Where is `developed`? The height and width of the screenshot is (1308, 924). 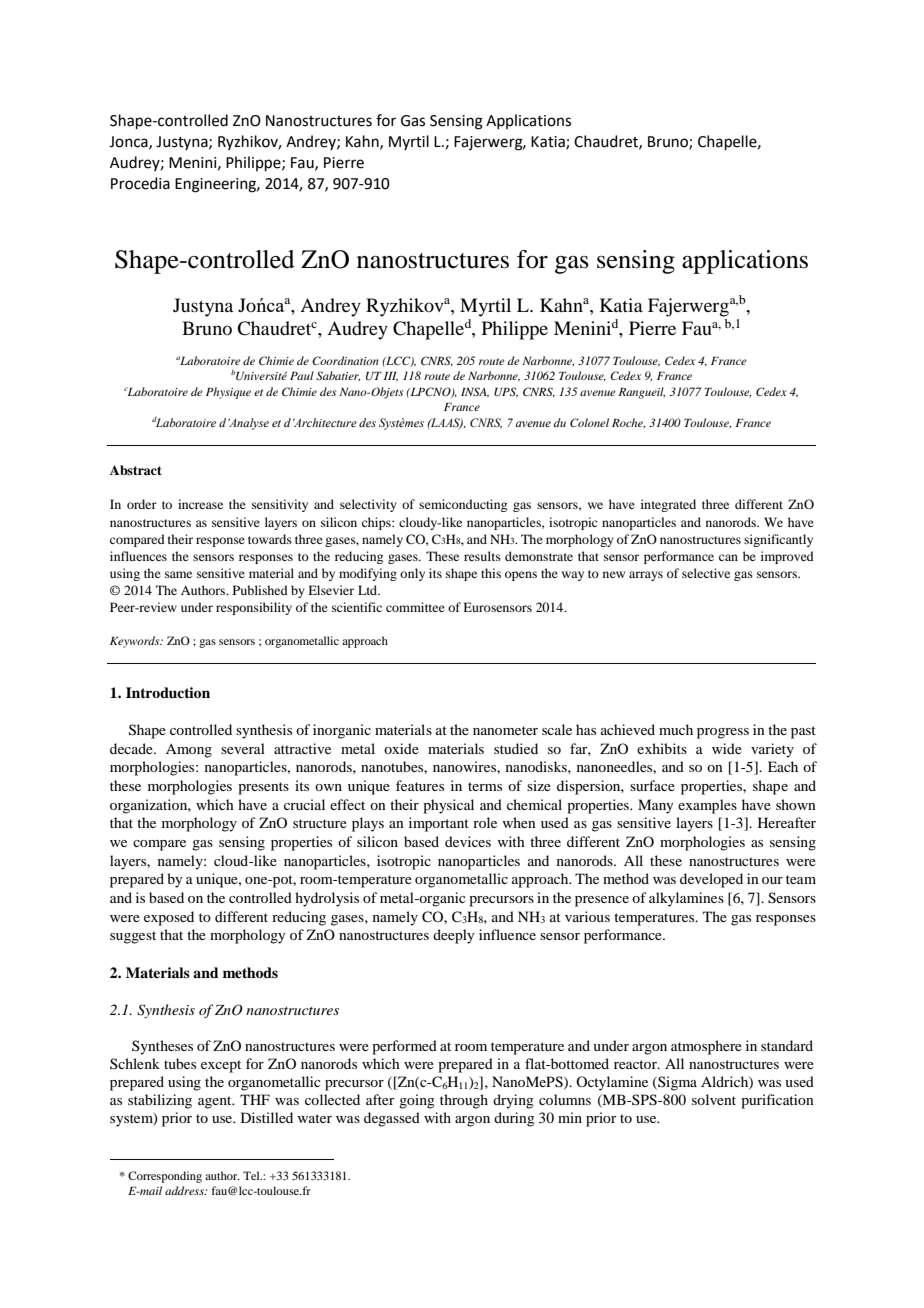
developed is located at coordinates (711, 880).
